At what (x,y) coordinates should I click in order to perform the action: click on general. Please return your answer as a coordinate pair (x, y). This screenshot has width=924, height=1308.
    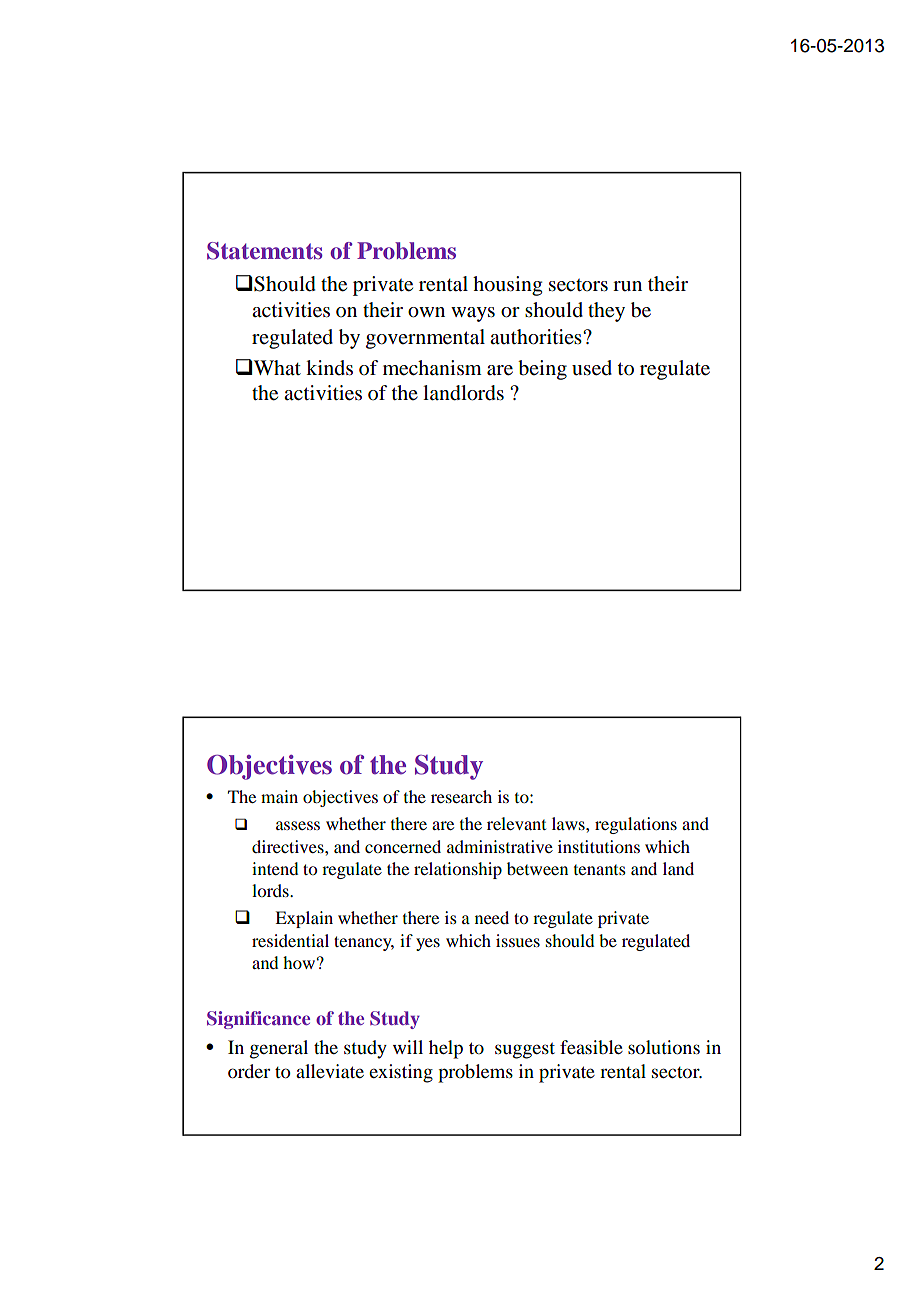
    Looking at the image, I should click on (279, 1049).
